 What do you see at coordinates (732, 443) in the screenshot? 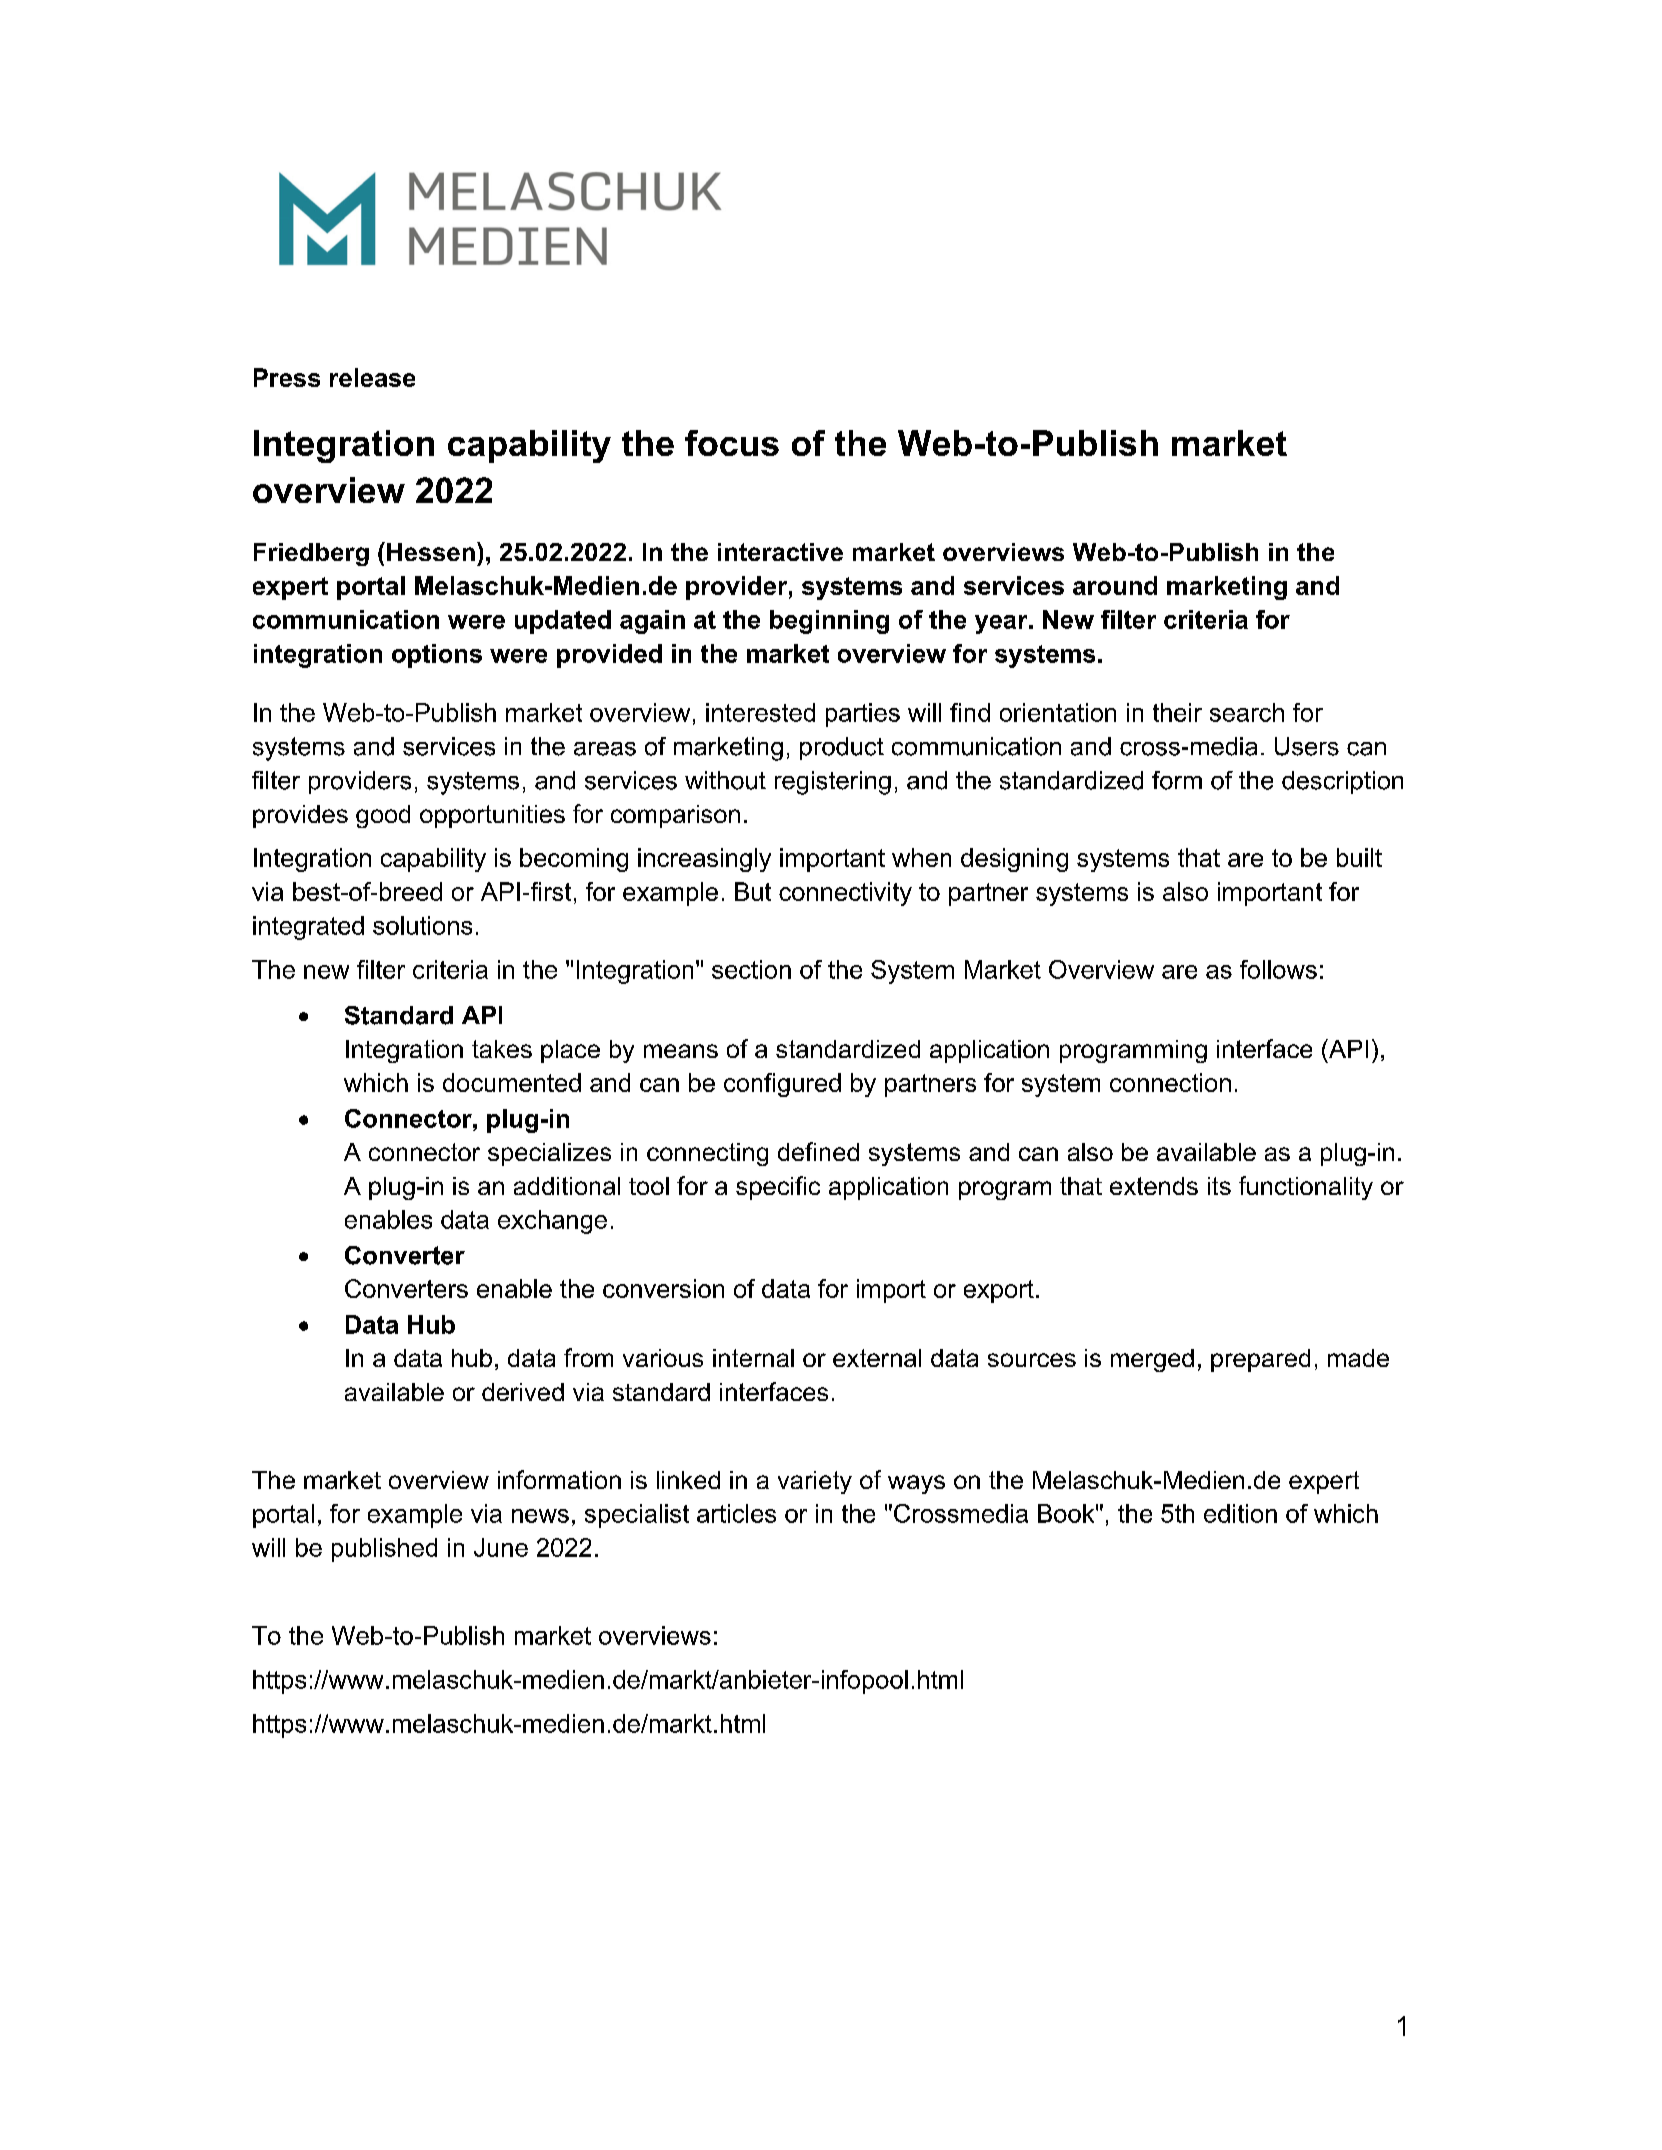
I see `focus` at bounding box center [732, 443].
